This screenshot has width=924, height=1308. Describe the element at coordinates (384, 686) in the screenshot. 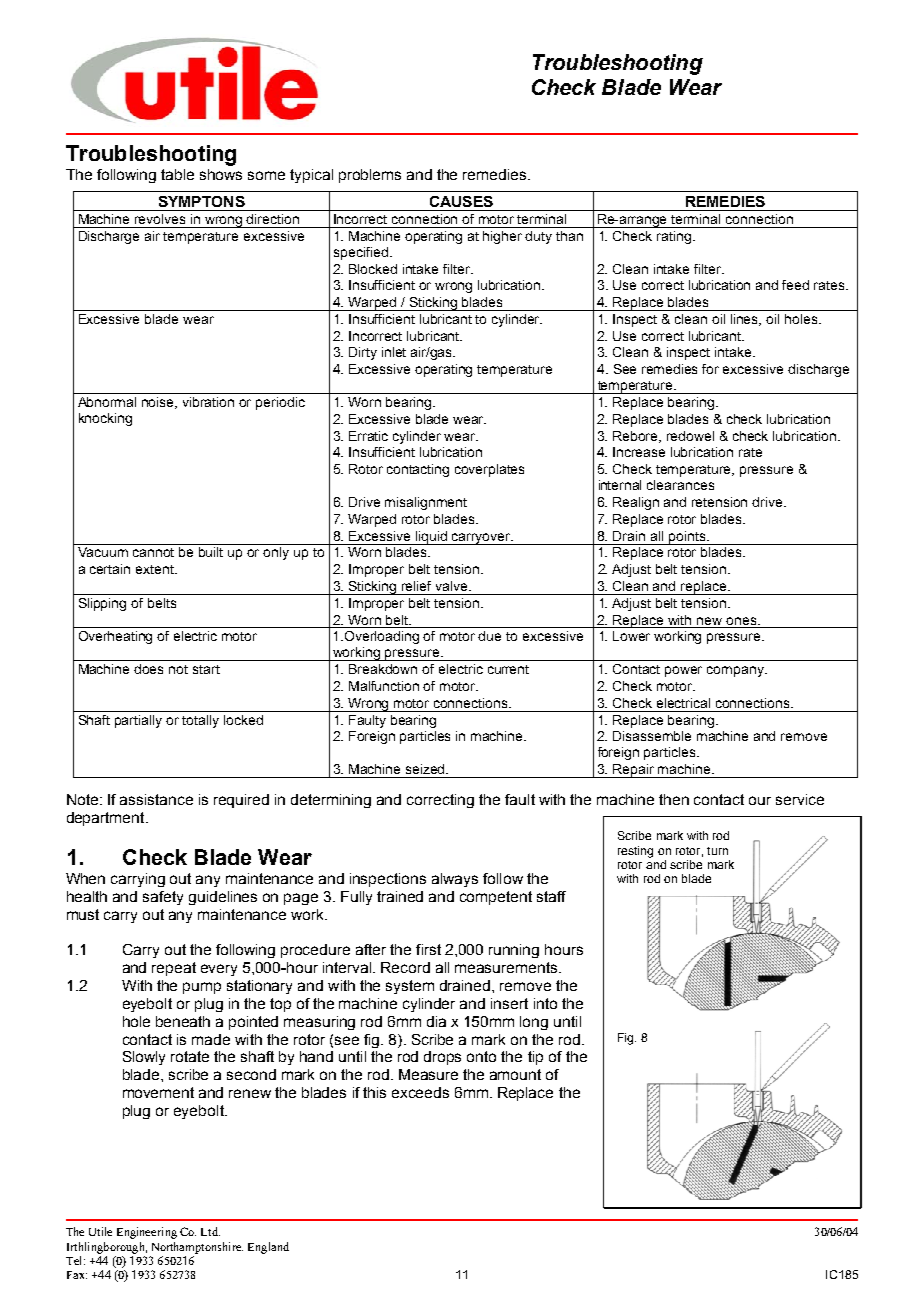

I see `Malfunction` at that location.
